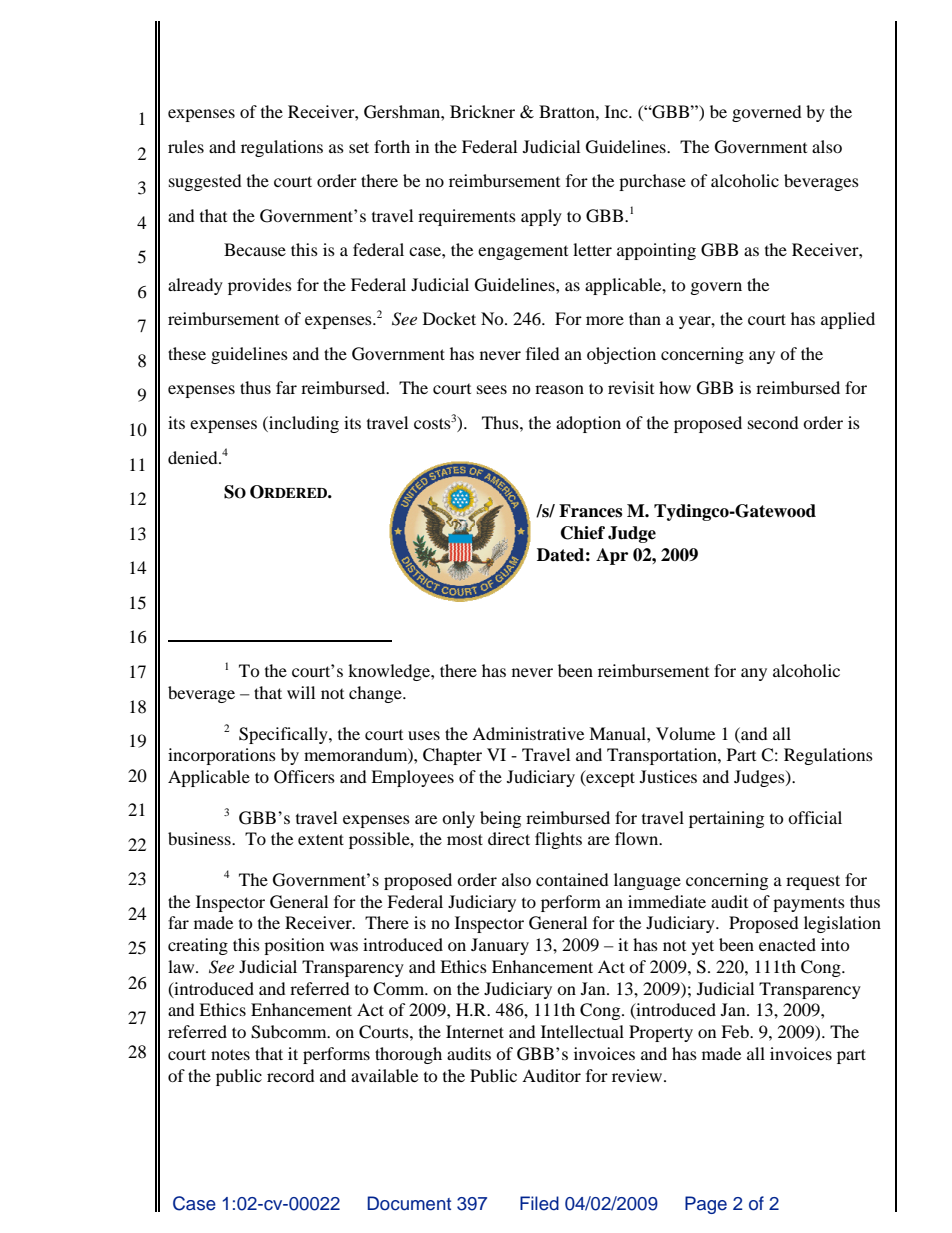  What do you see at coordinates (541, 217) in the image?
I see `apply` at bounding box center [541, 217].
